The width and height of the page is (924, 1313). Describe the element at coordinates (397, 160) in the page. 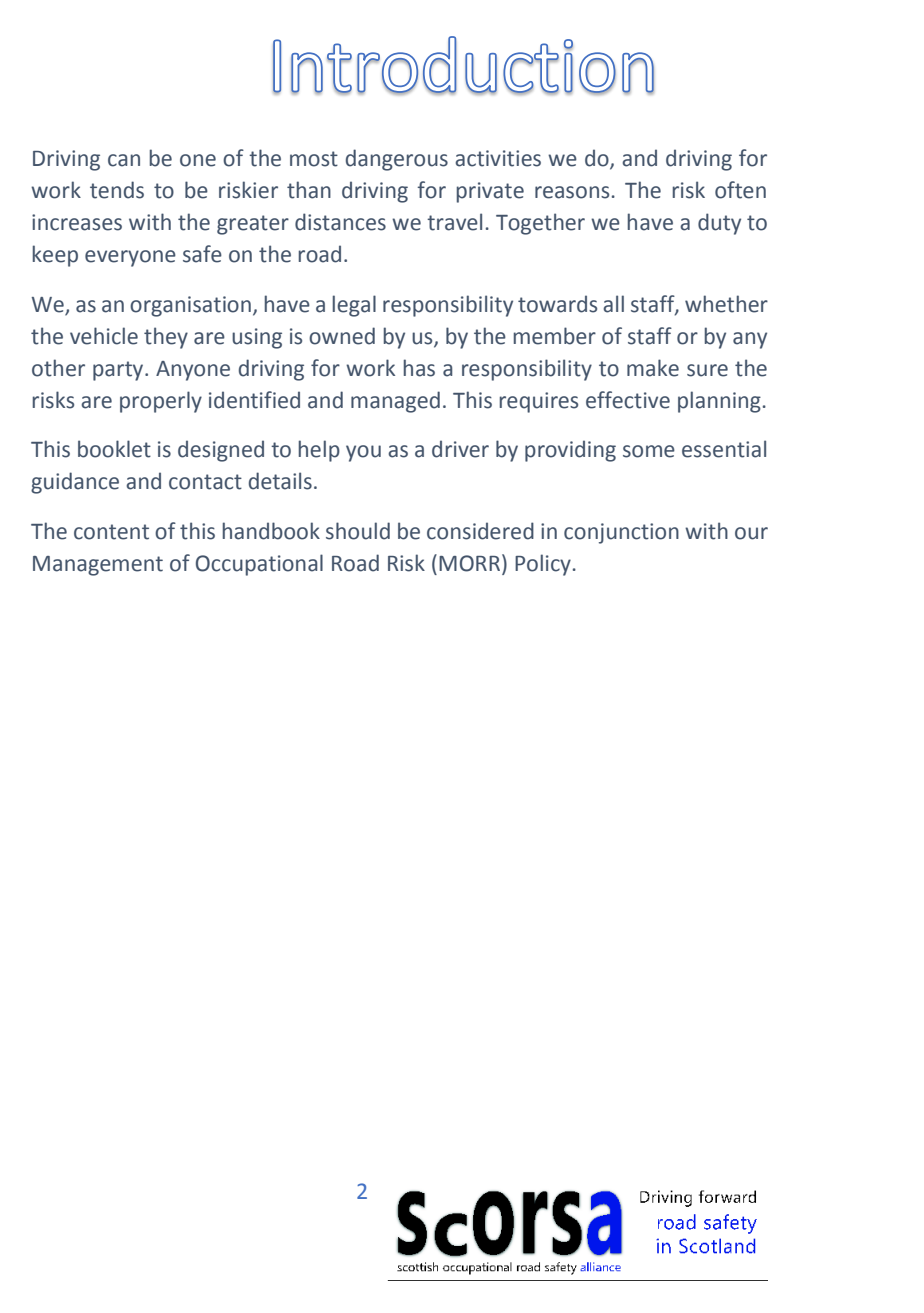

I see `dangerous` at that location.
